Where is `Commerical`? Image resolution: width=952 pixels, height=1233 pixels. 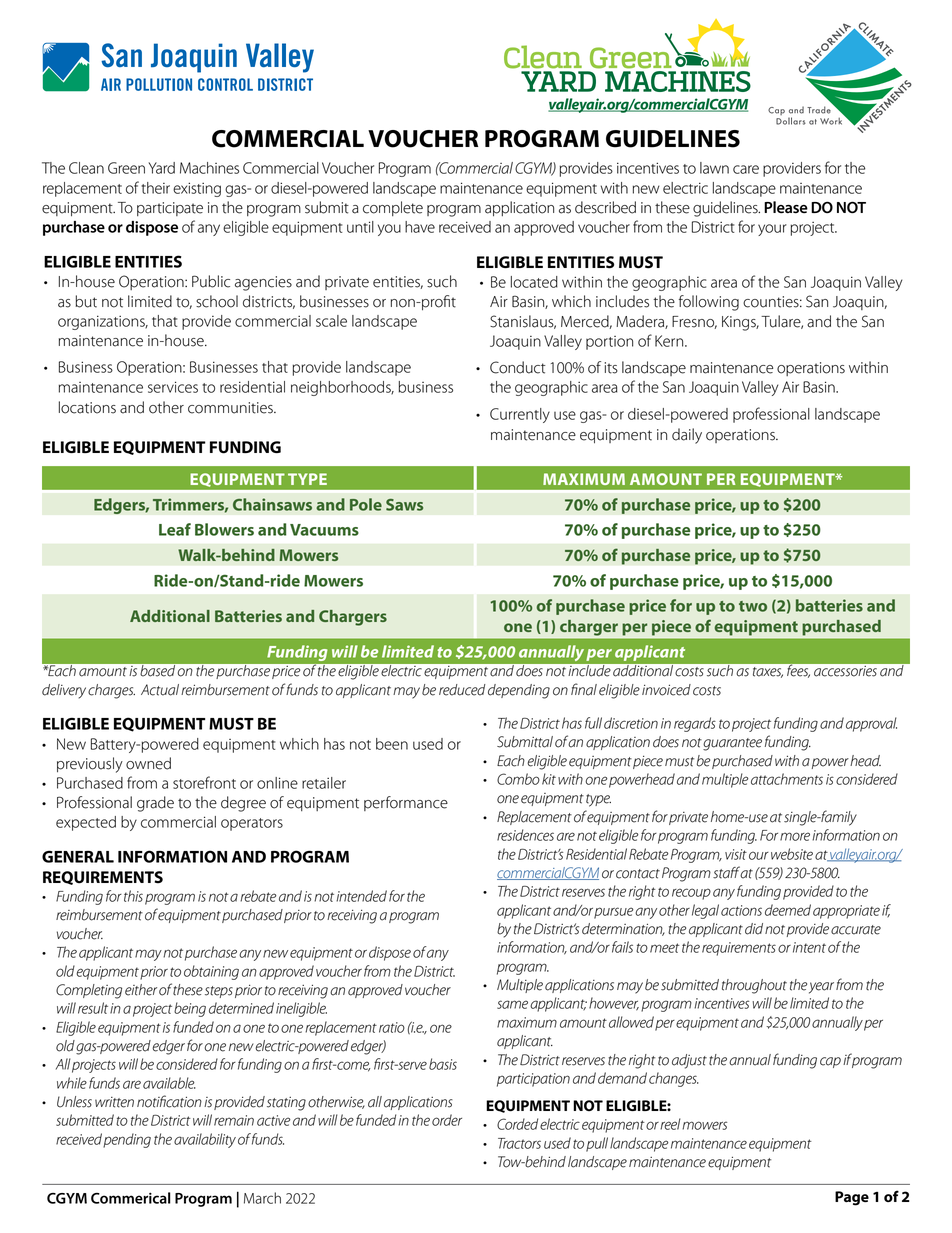 Commerical is located at coordinates (131, 1198).
